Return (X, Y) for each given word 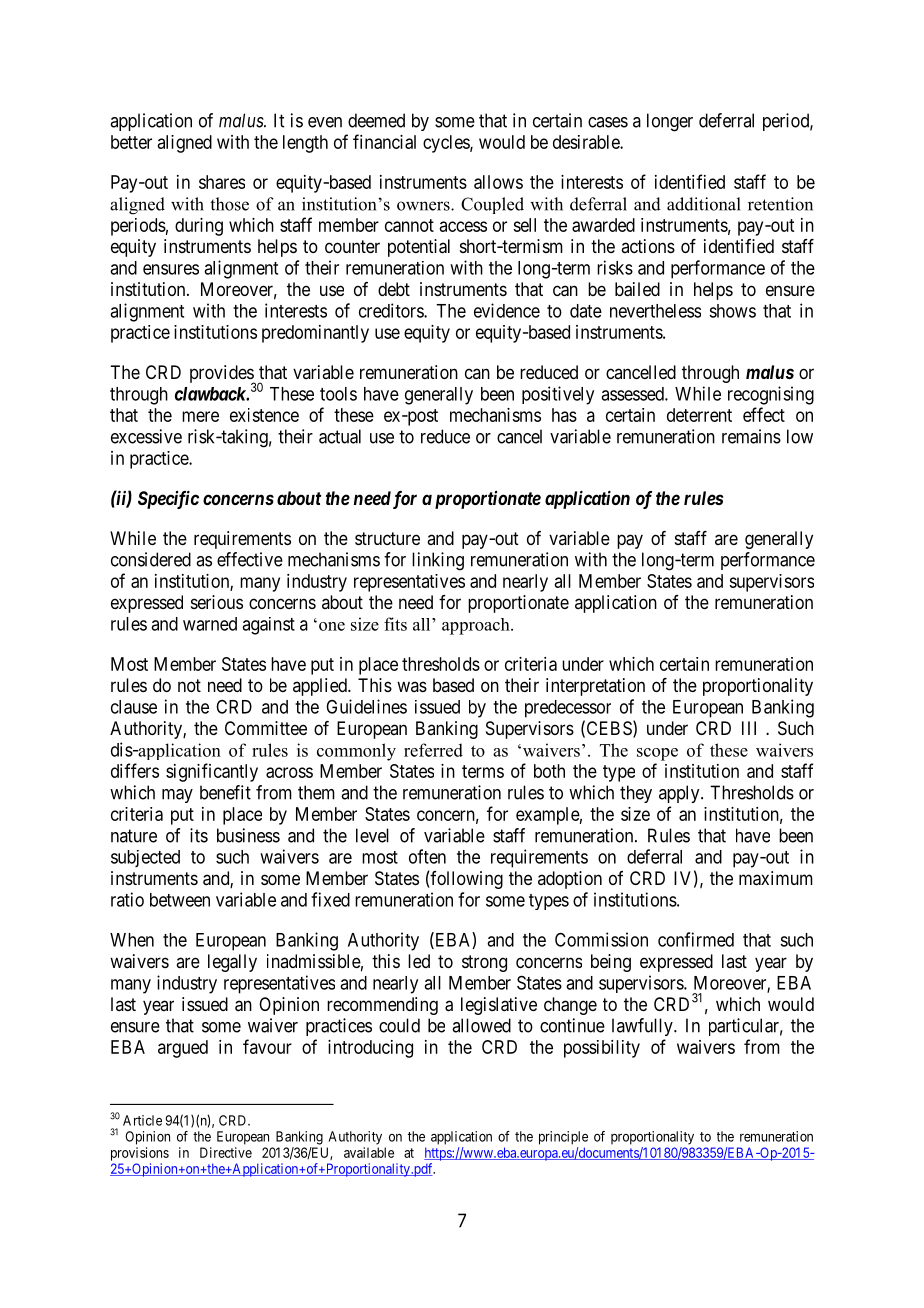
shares (222, 182)
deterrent (699, 415)
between (180, 900)
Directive (226, 1152)
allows (498, 182)
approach (477, 626)
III (749, 728)
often (427, 856)
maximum (776, 878)
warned (210, 624)
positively (558, 395)
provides (222, 375)
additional (704, 204)
